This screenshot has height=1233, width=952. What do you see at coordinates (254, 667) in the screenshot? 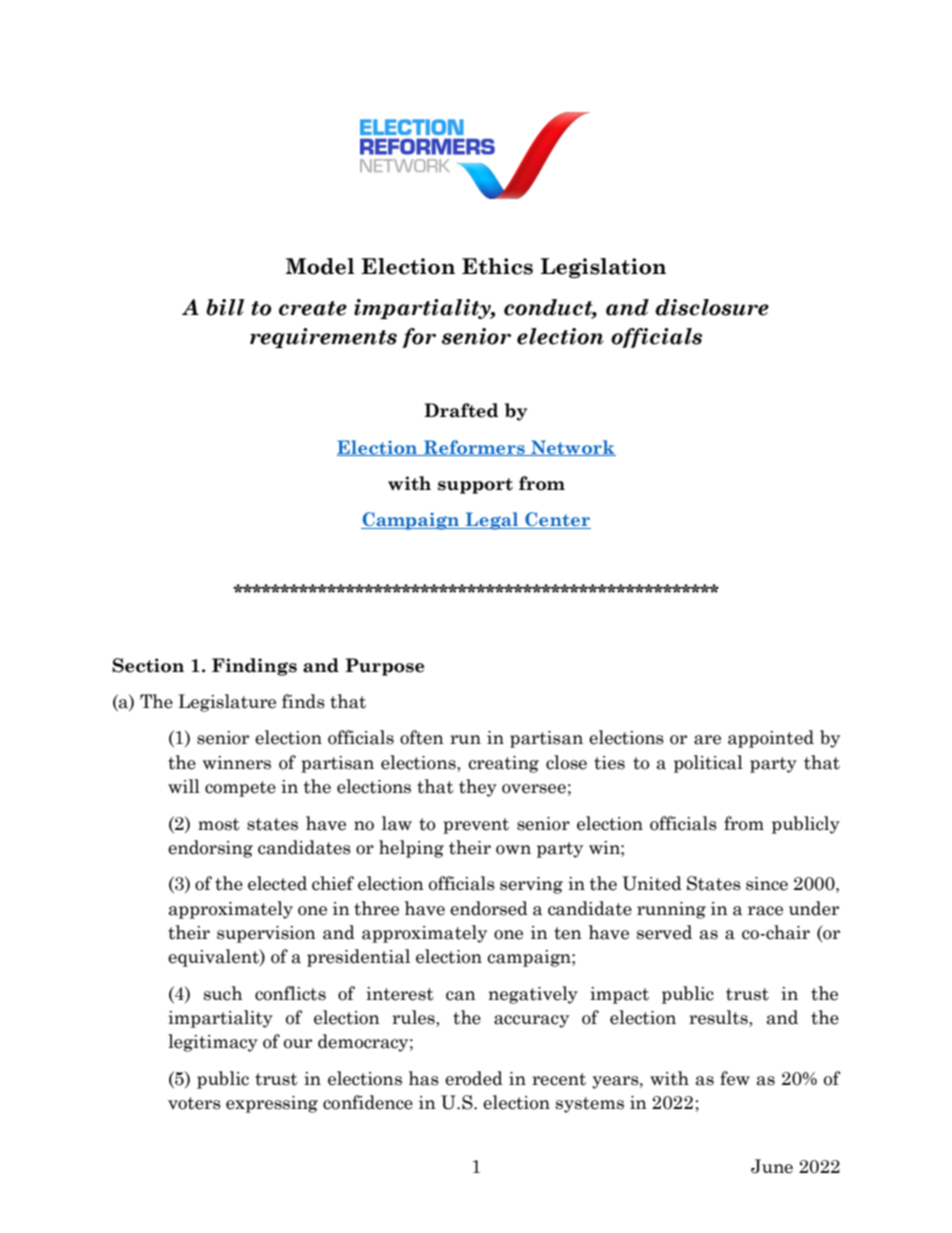
I see `Findings` at bounding box center [254, 667].
